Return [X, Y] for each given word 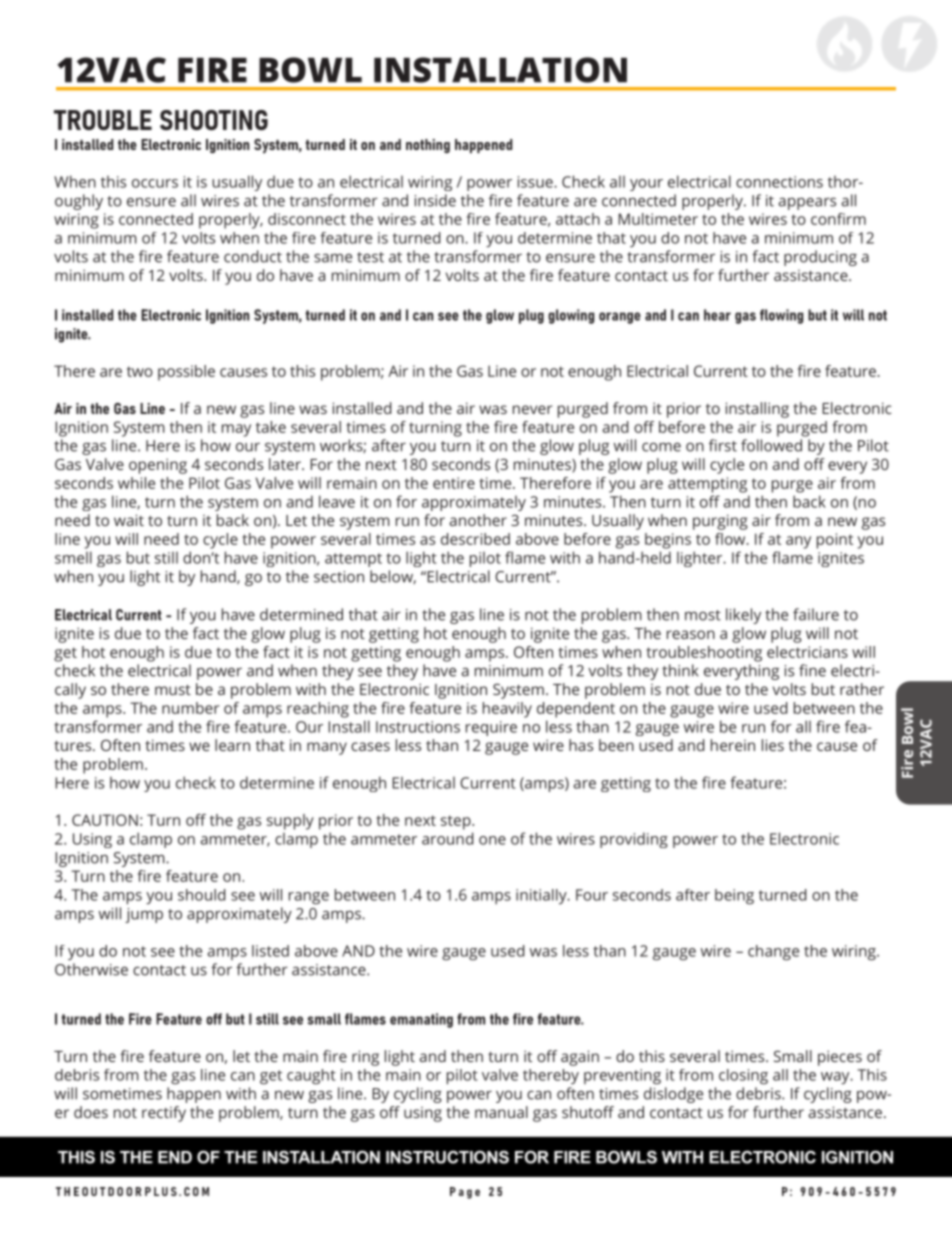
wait [129, 520]
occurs [155, 183]
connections [779, 182]
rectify [164, 1114]
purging [720, 522]
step [457, 822]
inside [435, 200]
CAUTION [105, 820]
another [478, 520]
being [734, 896]
